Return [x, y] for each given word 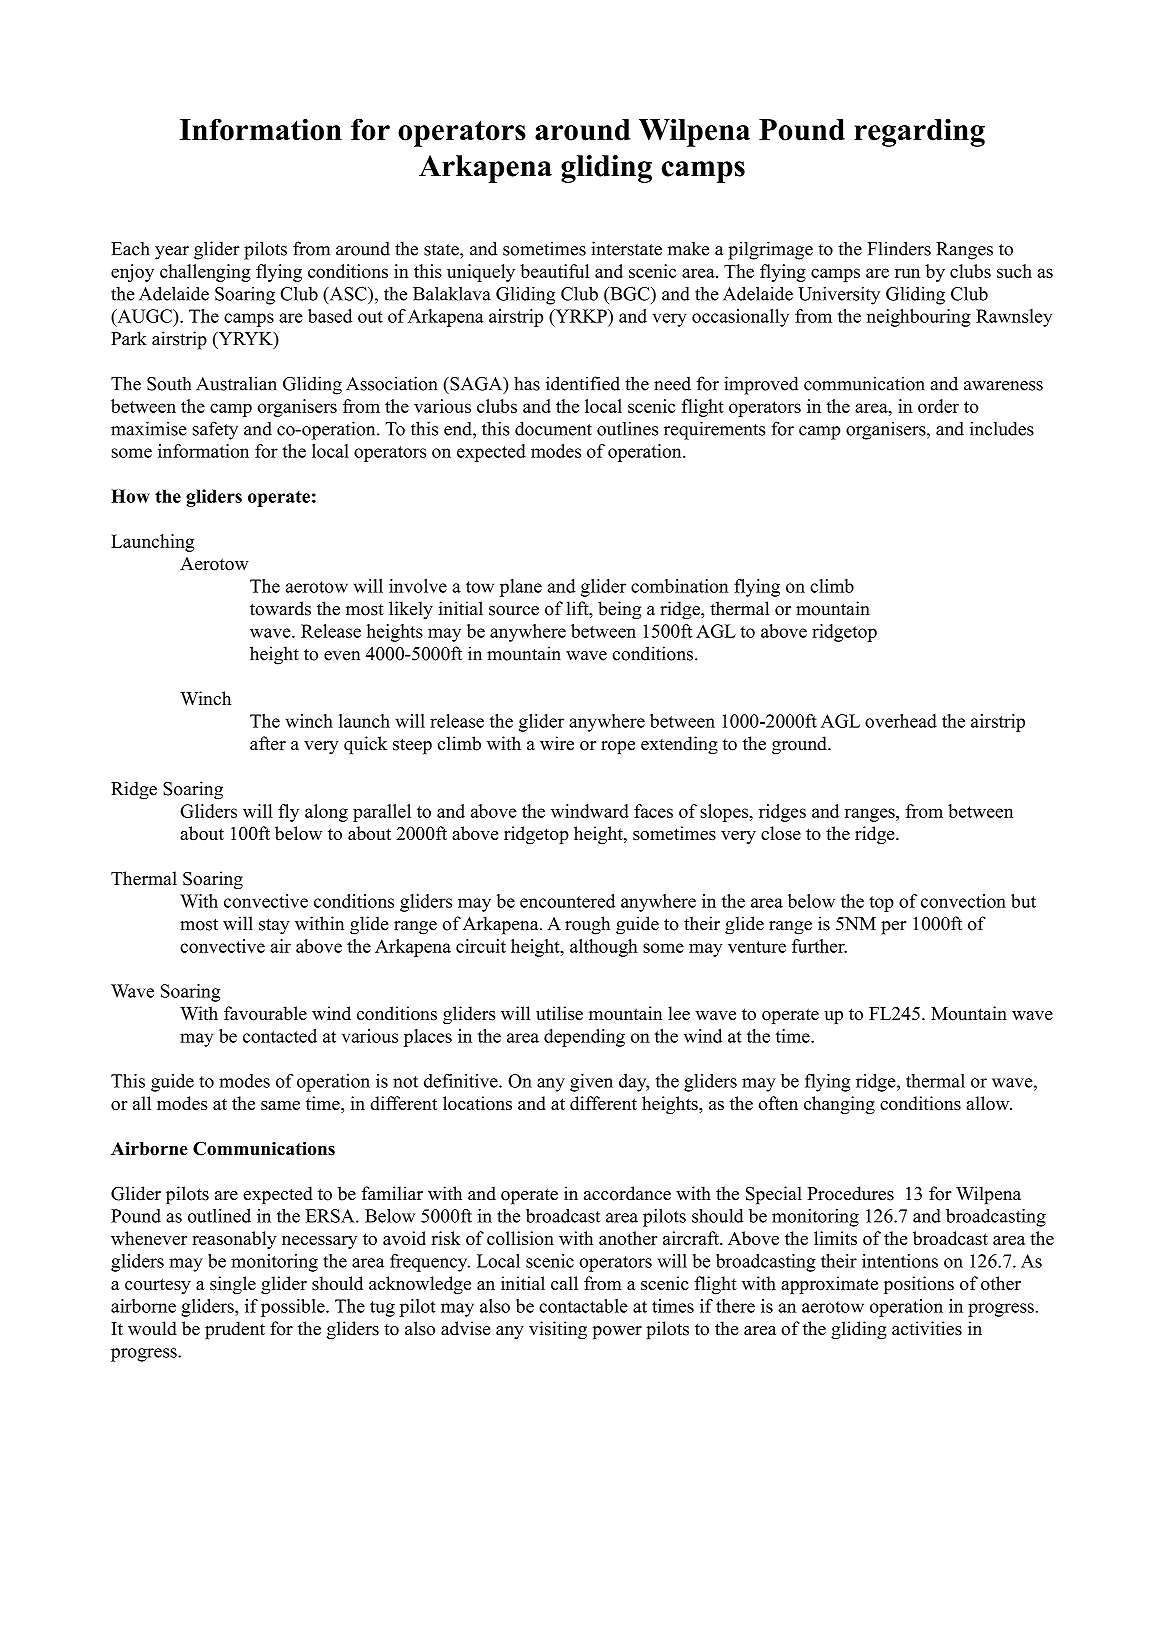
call [564, 1283]
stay [274, 926]
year [172, 253]
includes [1002, 428]
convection [963, 901]
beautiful [554, 271]
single [233, 1285]
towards [280, 608]
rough [587, 925]
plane [521, 588]
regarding [919, 133]
